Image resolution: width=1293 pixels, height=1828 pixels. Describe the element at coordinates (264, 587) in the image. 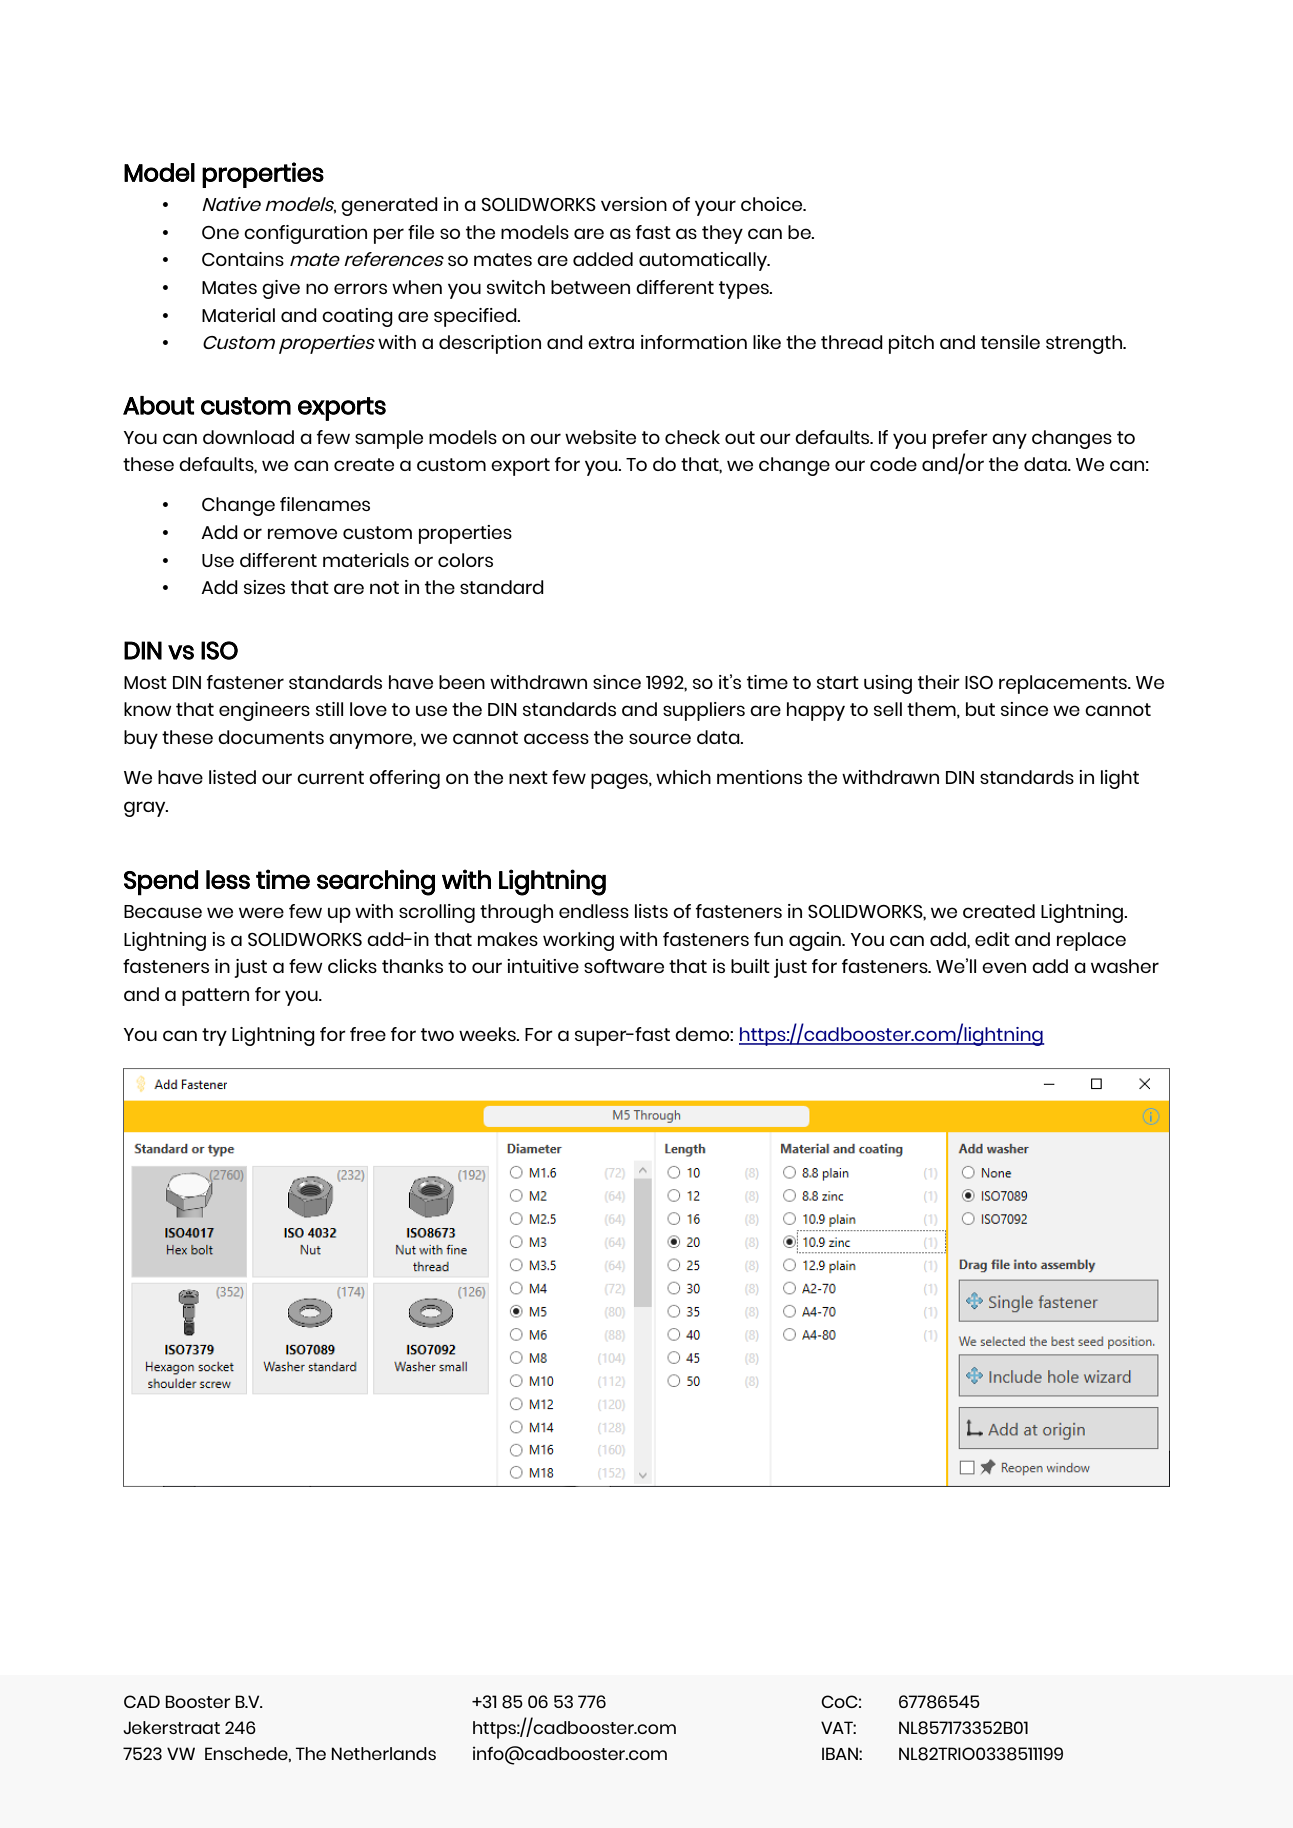

I see `sizes` at that location.
